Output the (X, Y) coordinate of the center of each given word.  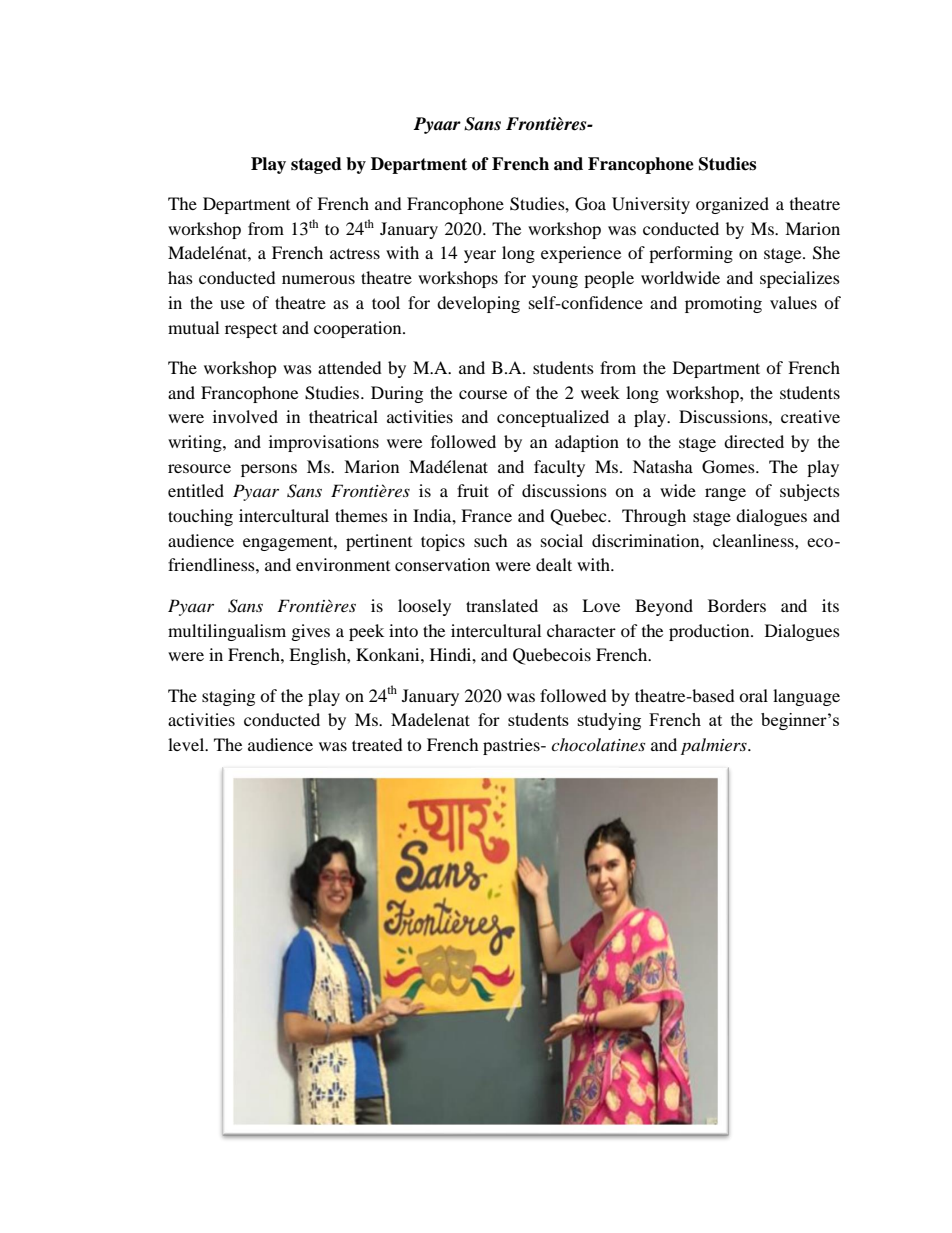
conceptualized (553, 418)
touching (200, 517)
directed (754, 441)
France (486, 515)
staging (228, 697)
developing (478, 304)
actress (355, 253)
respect (251, 331)
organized (732, 205)
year (480, 256)
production (710, 632)
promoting (723, 304)
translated (502, 605)
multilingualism (227, 632)
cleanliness (754, 540)
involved (245, 416)
